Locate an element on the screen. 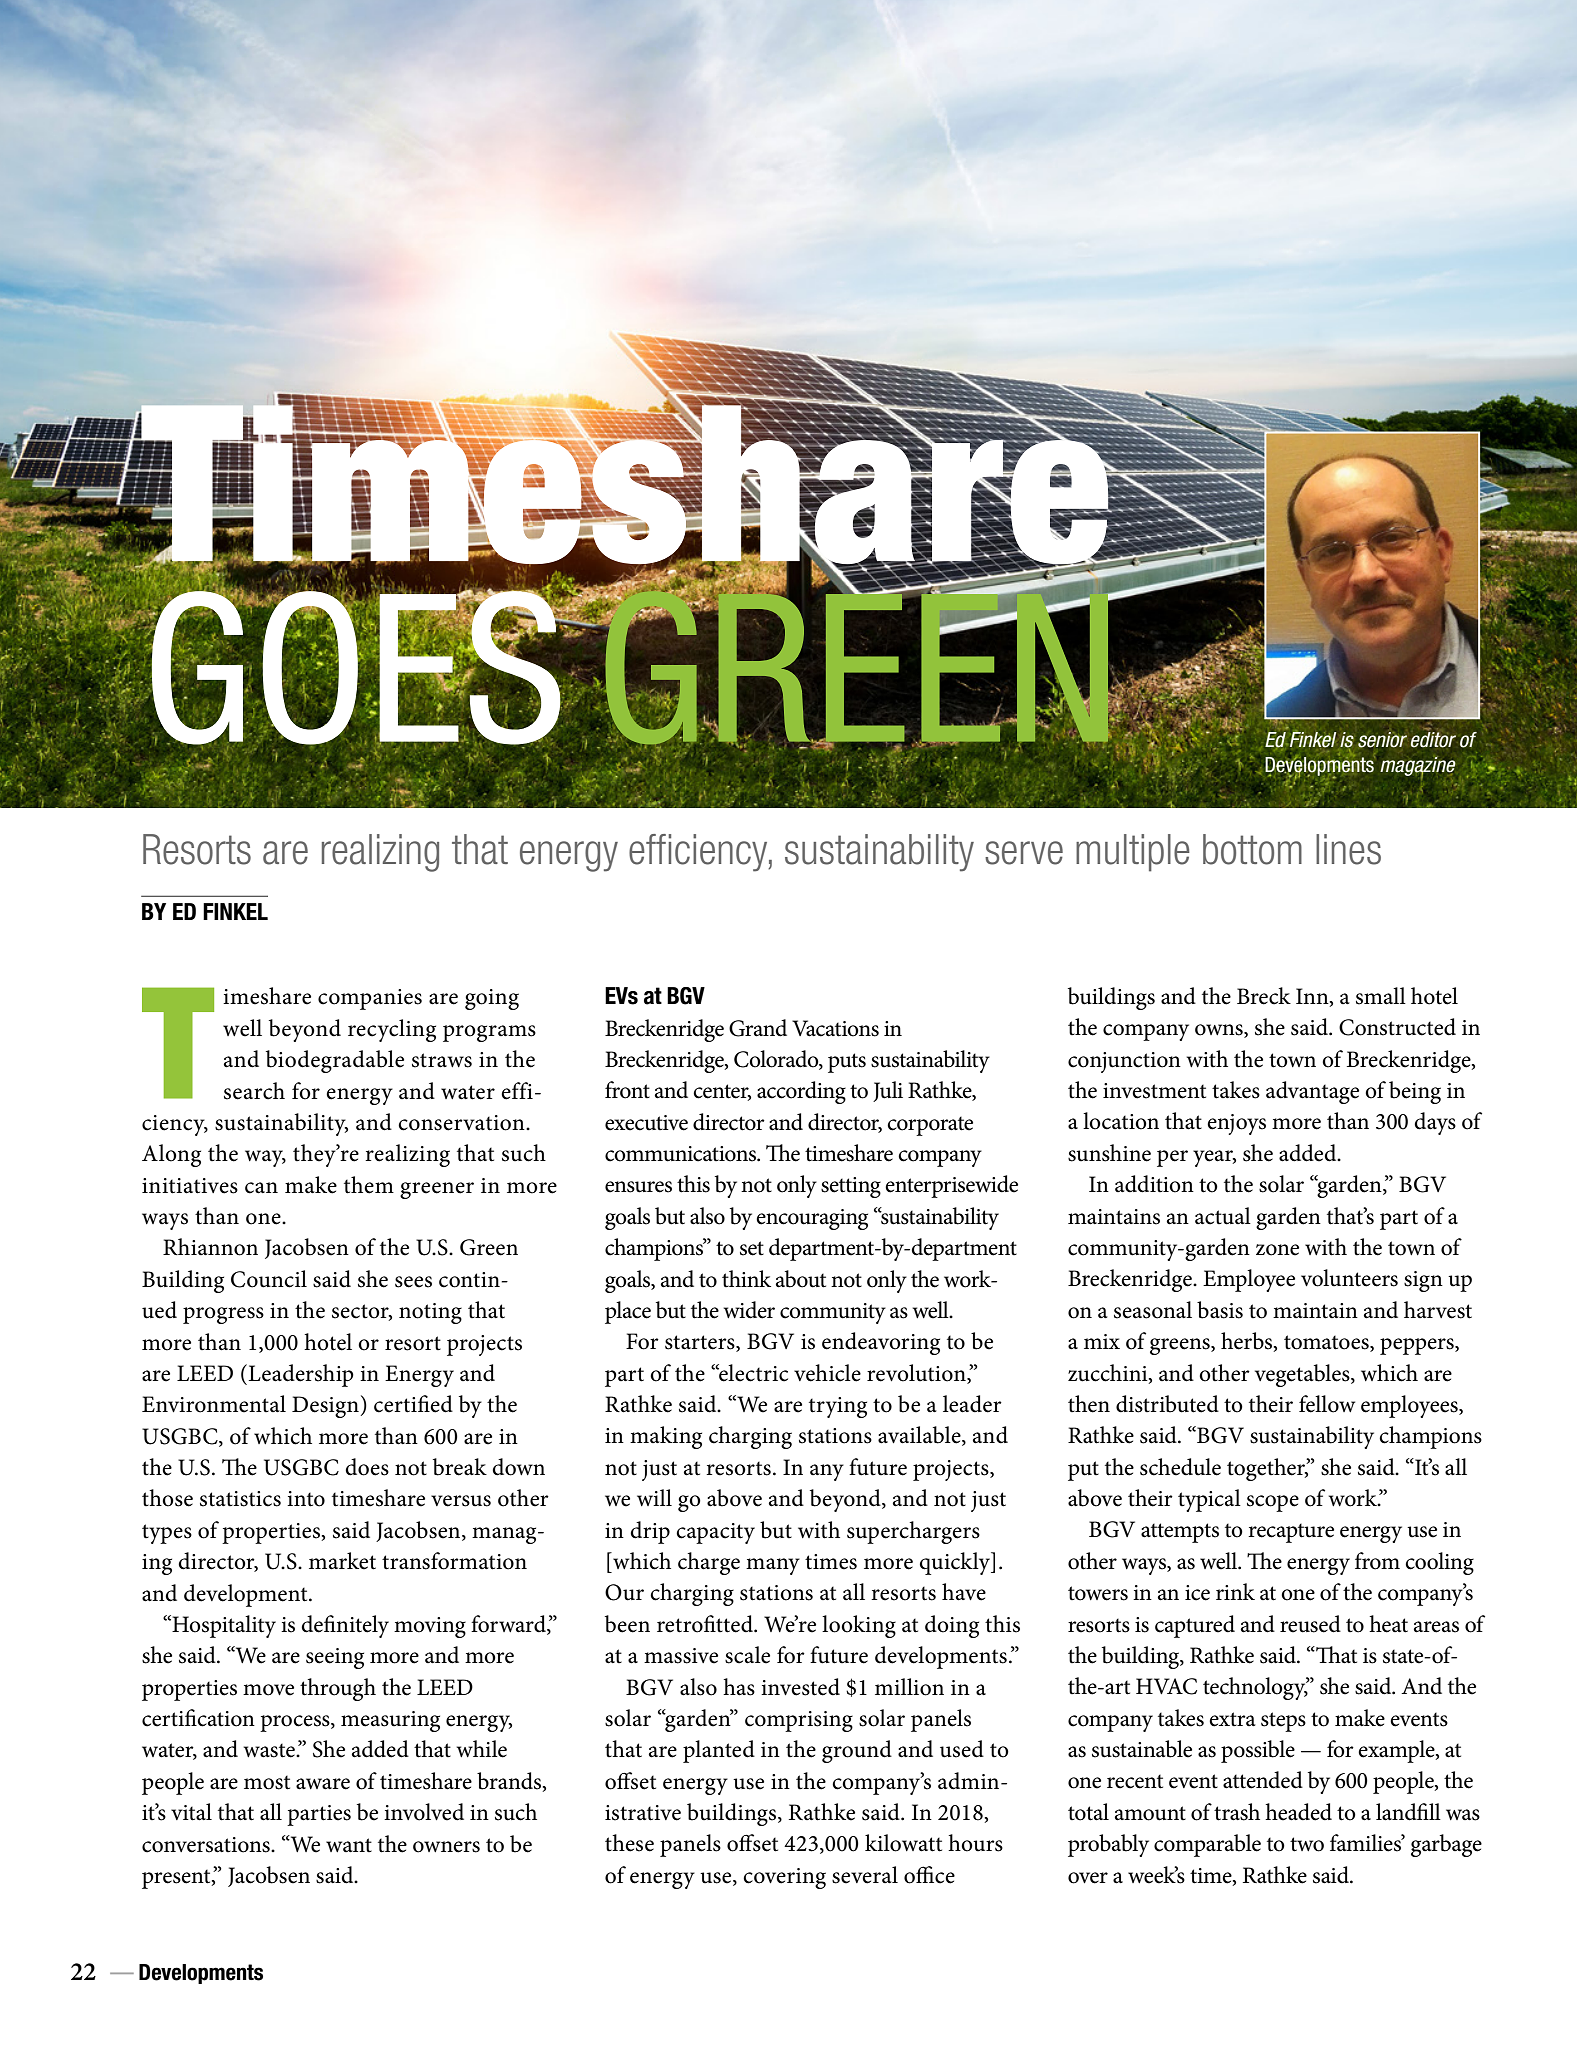 Image resolution: width=1577 pixels, height=2048 pixels. recapture is located at coordinates (1291, 1533).
